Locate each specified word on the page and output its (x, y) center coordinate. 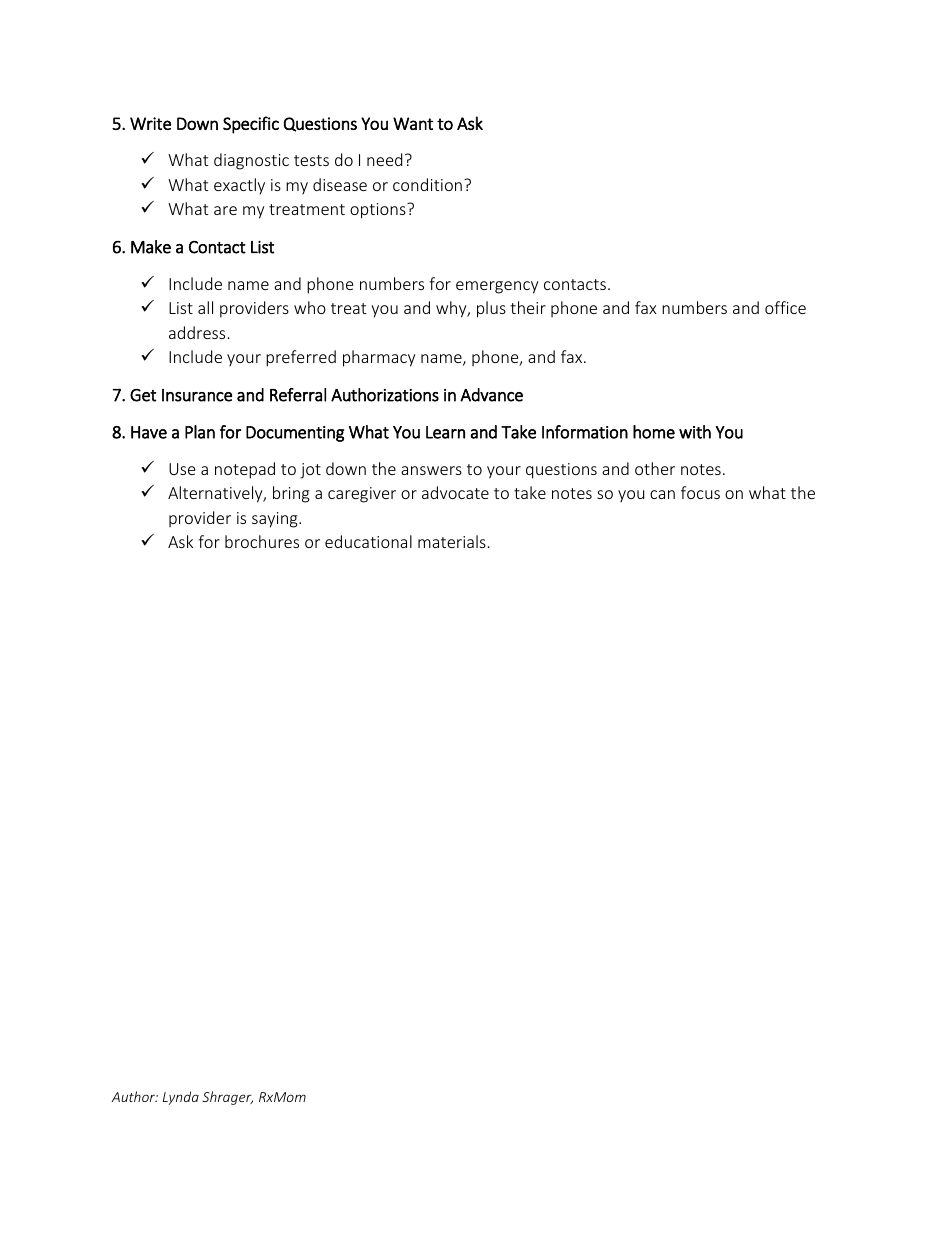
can (662, 494)
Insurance (197, 395)
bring (291, 494)
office (785, 307)
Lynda (181, 1098)
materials (452, 541)
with (695, 432)
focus (700, 492)
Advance (491, 395)
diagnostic (251, 161)
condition (427, 184)
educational (368, 541)
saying (276, 520)
